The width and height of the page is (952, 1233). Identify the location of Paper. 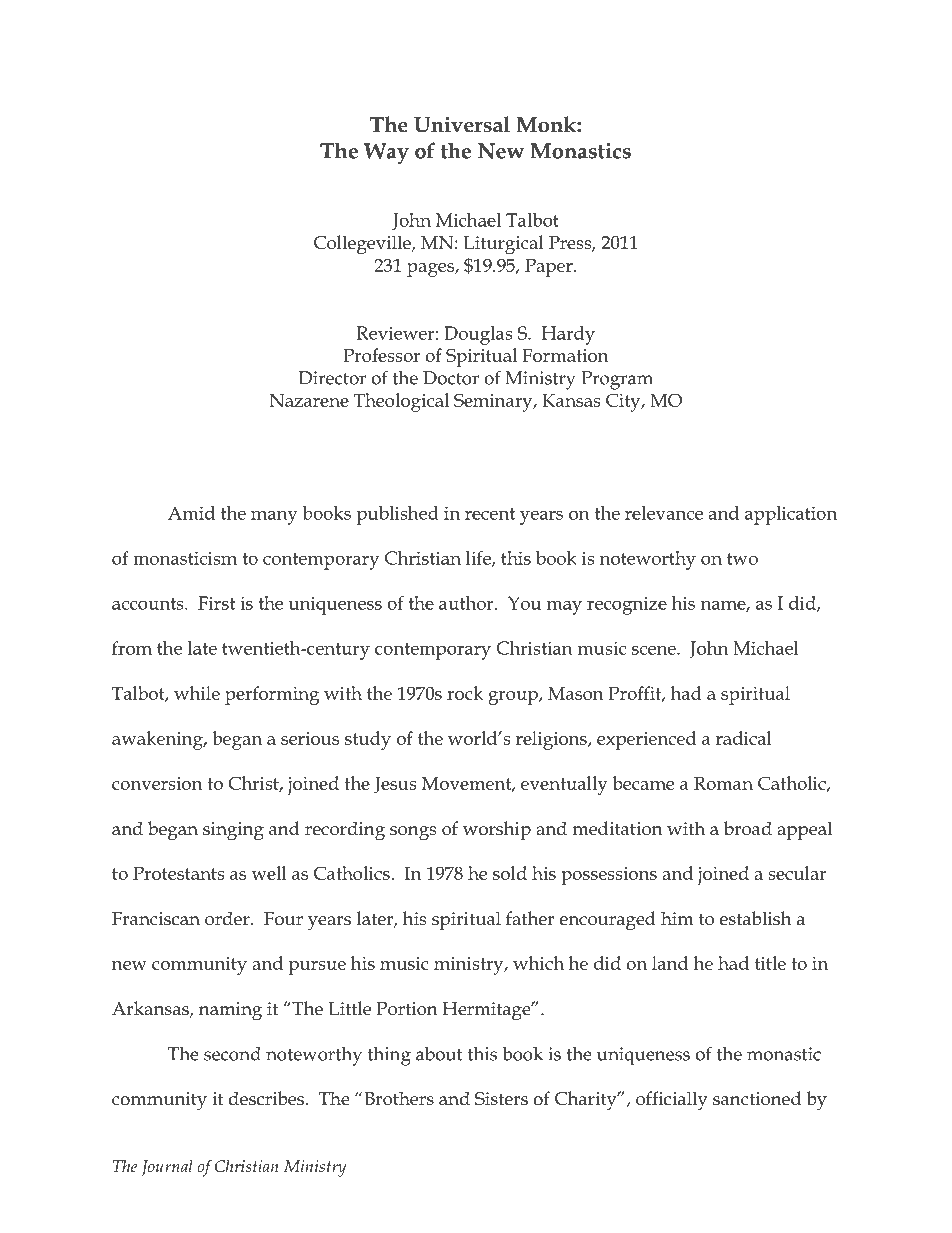
(550, 268).
